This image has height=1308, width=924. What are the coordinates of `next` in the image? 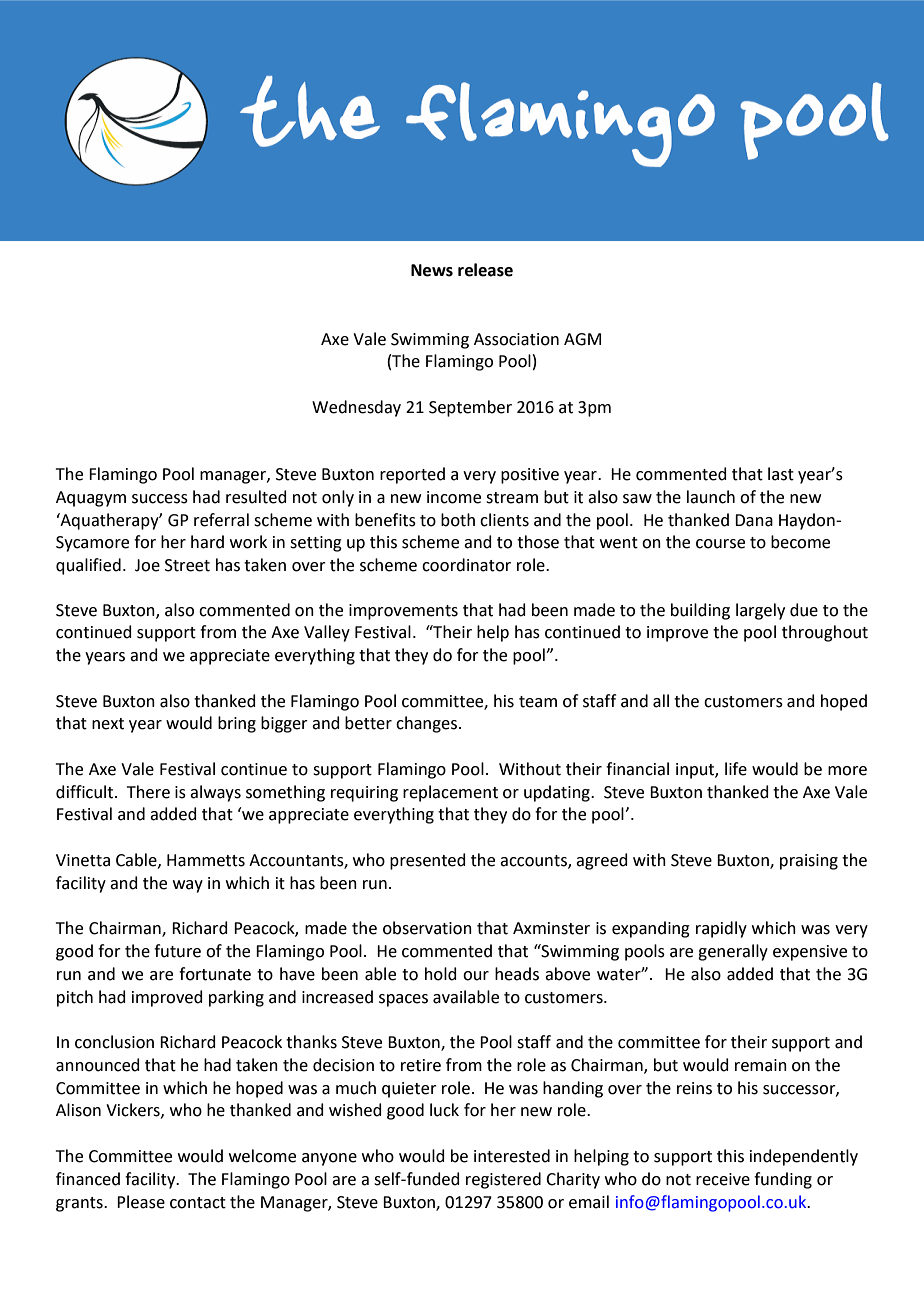 It's located at (108, 724).
